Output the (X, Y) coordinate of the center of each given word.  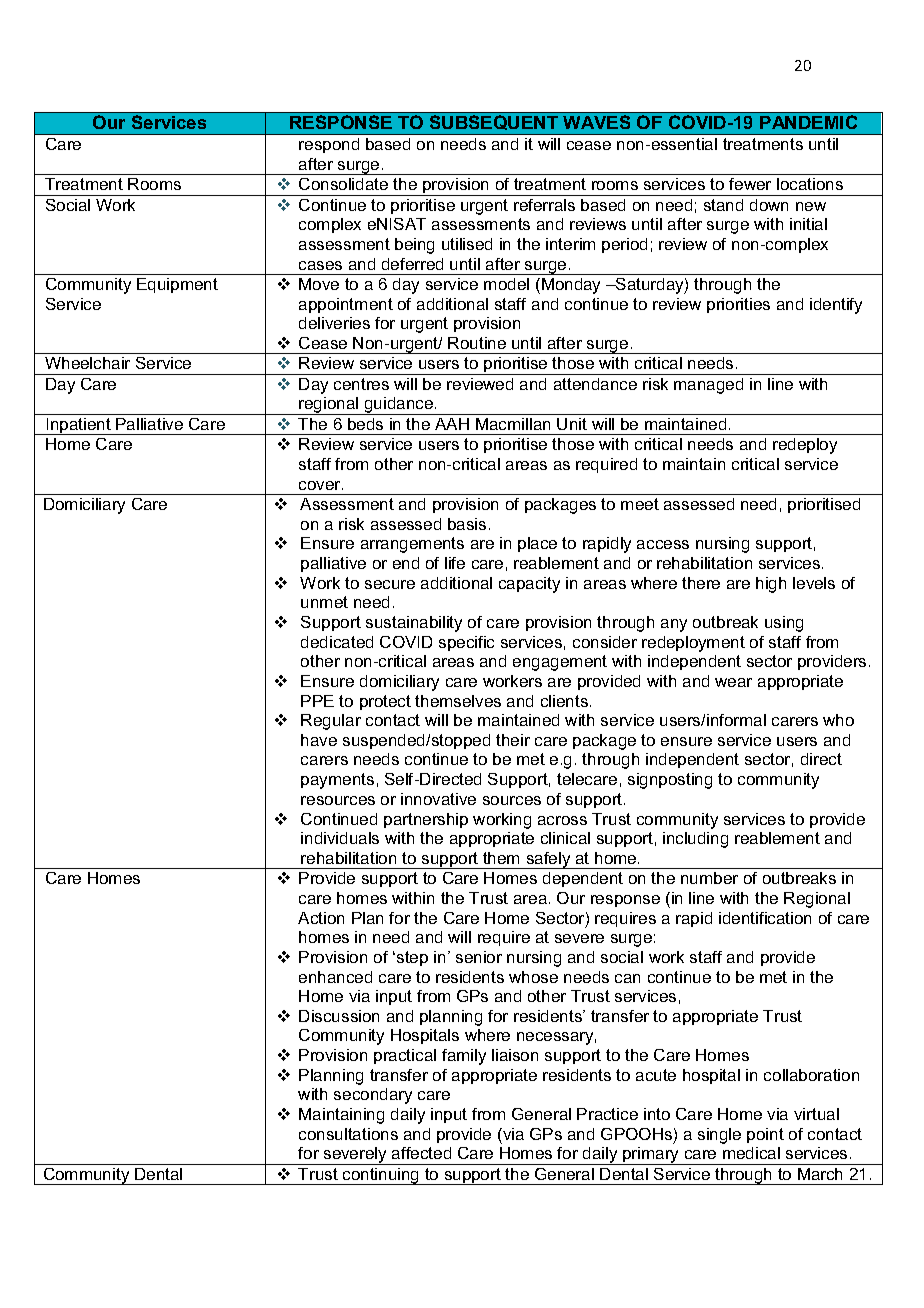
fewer (750, 184)
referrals (544, 205)
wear (733, 682)
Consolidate (343, 184)
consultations (348, 1134)
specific (466, 643)
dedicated (337, 642)
